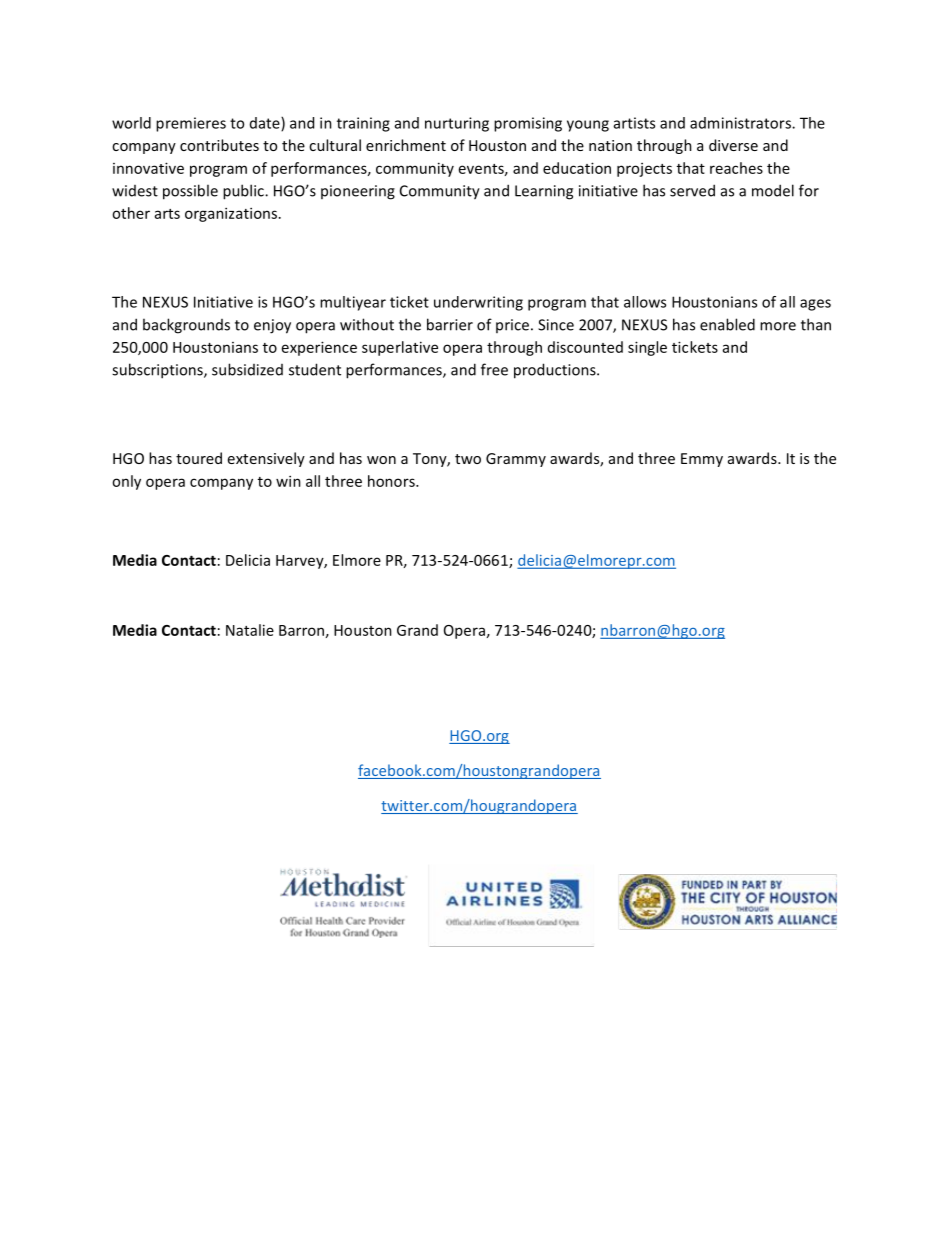 This image has width=952, height=1233. What do you see at coordinates (702, 460) in the image?
I see `Emmy` at bounding box center [702, 460].
